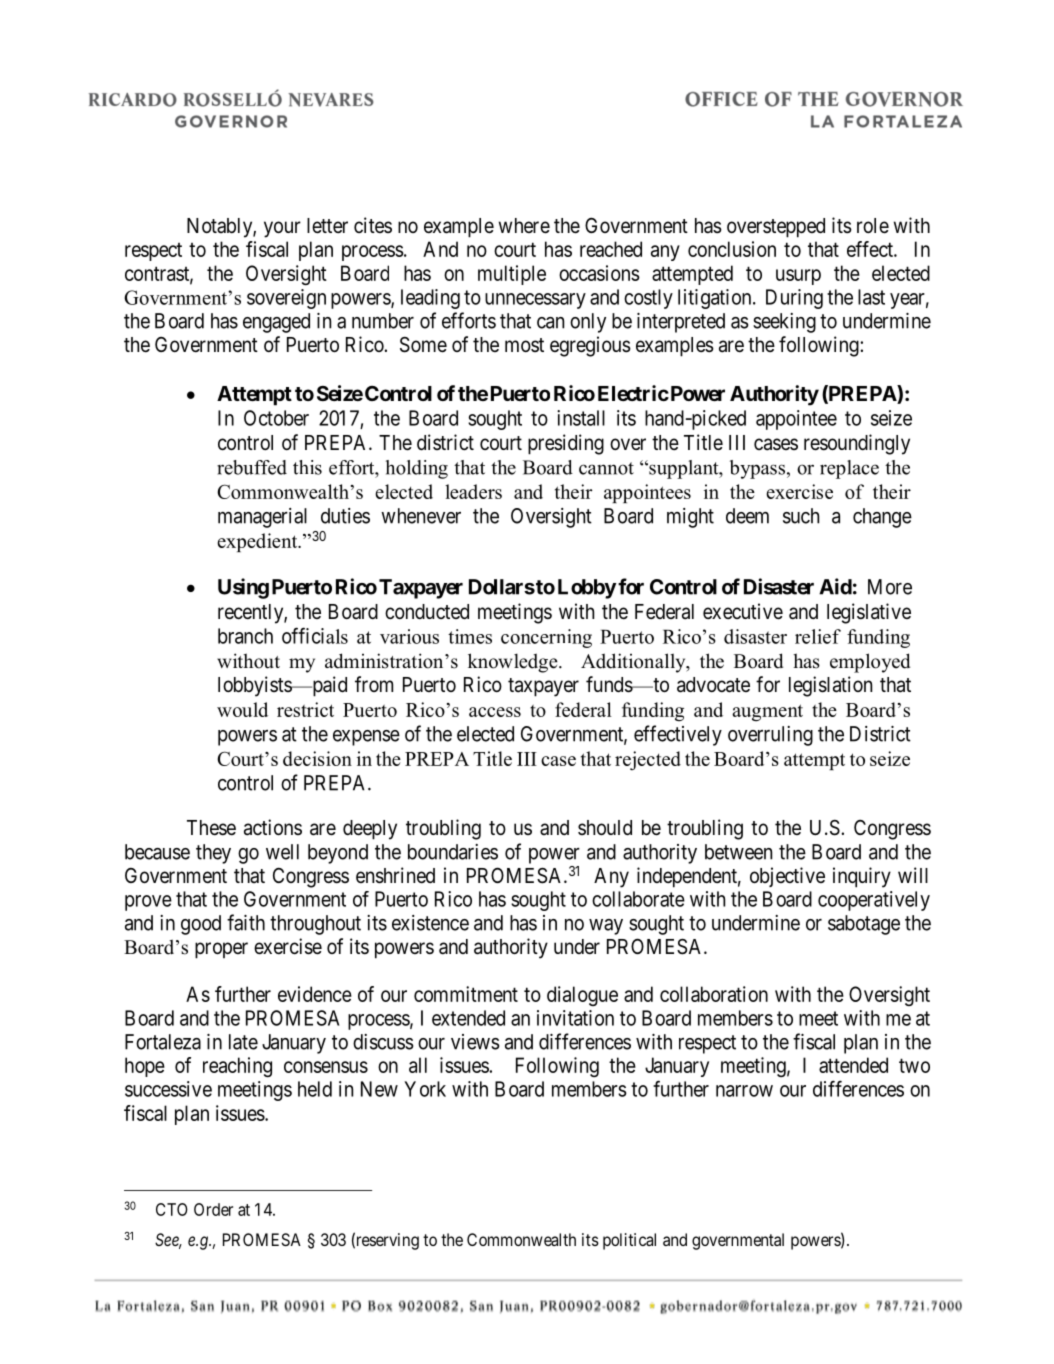 Image resolution: width=1054 pixels, height=1364 pixels. I want to click on usurp, so click(798, 277).
